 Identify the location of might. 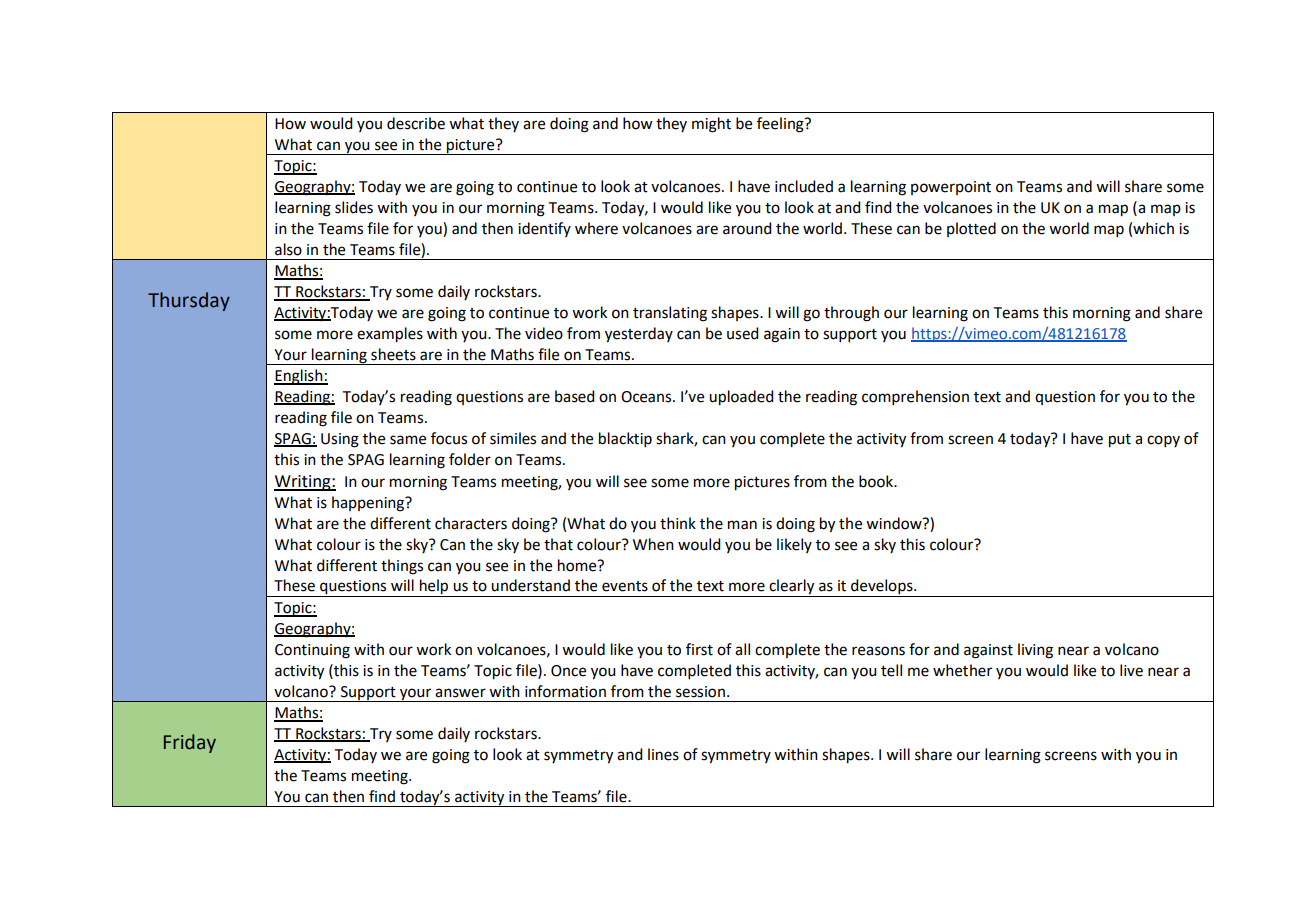
(711, 125).
